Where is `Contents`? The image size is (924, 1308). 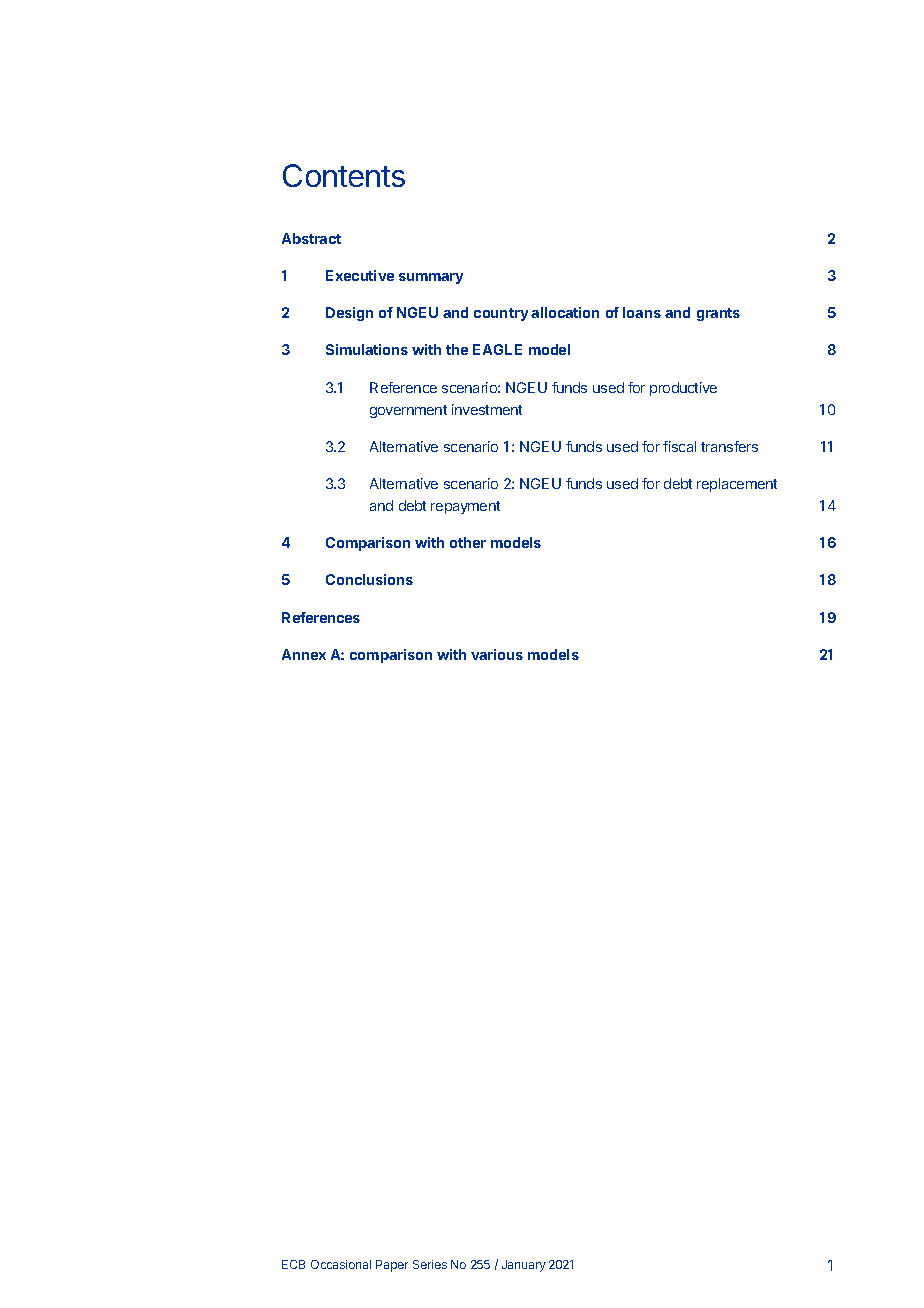
Contents is located at coordinates (344, 175).
